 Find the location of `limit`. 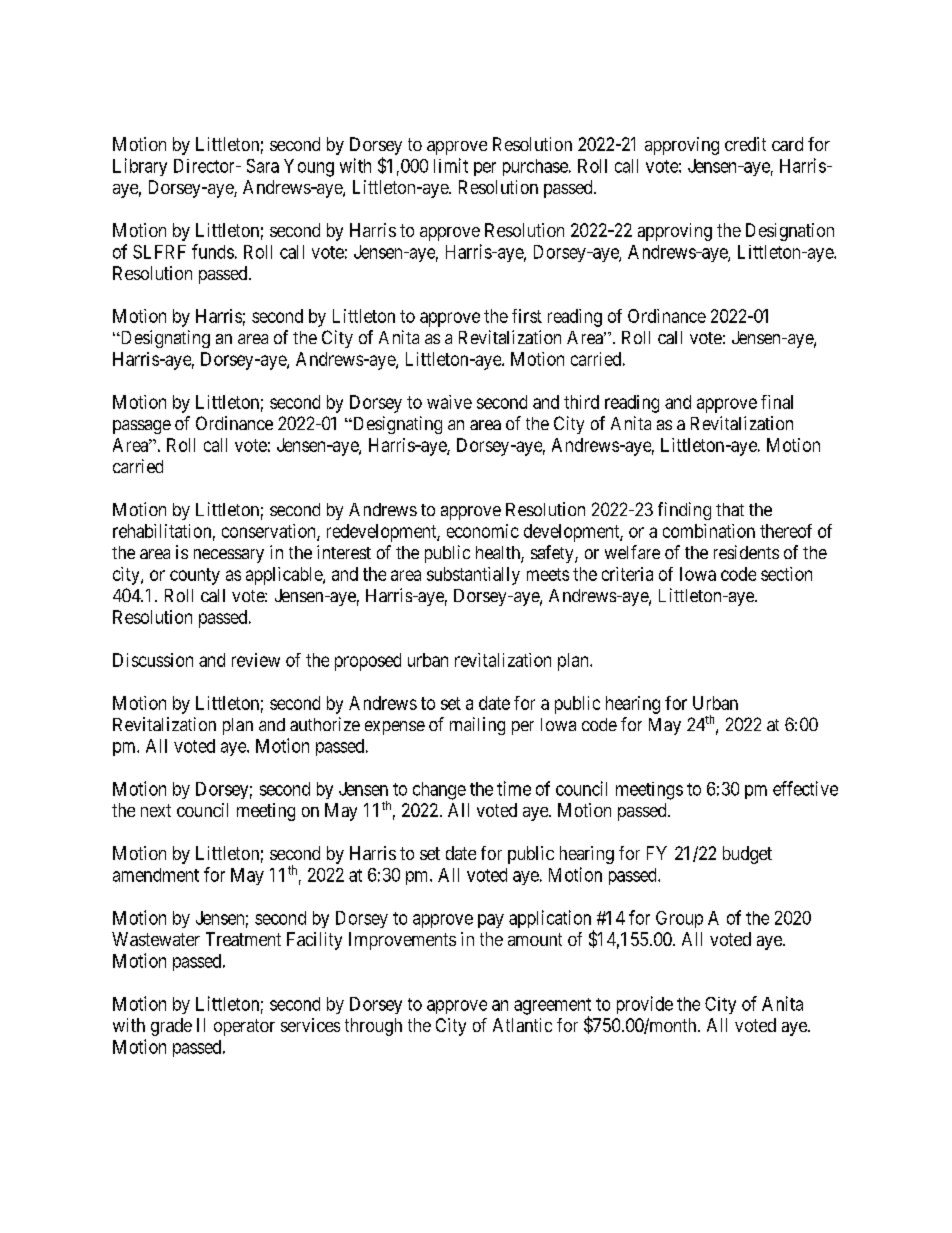

limit is located at coordinates (451, 165).
